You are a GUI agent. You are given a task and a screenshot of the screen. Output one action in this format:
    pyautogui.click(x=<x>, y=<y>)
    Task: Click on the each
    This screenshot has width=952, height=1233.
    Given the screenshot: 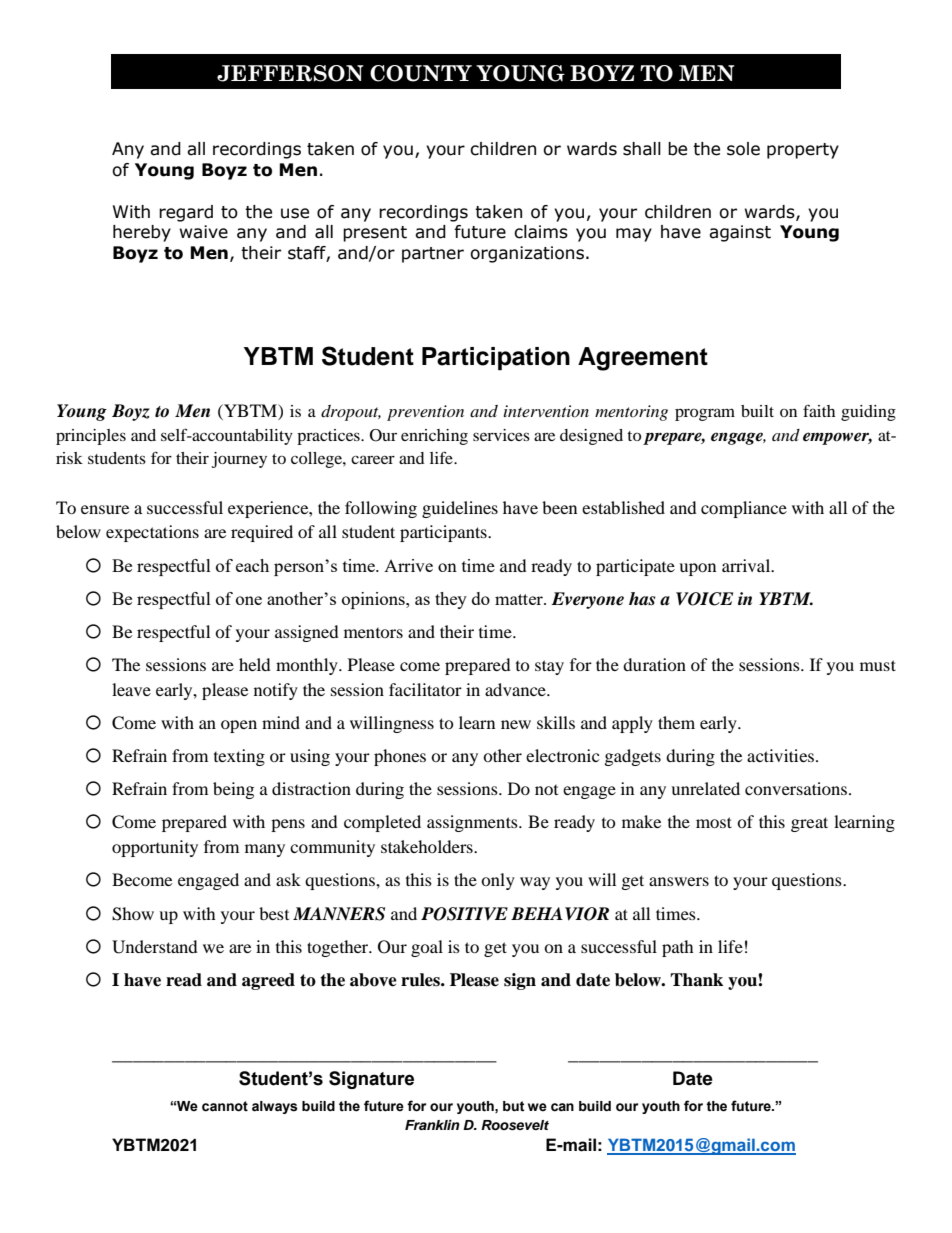 What is the action you would take?
    pyautogui.click(x=252, y=565)
